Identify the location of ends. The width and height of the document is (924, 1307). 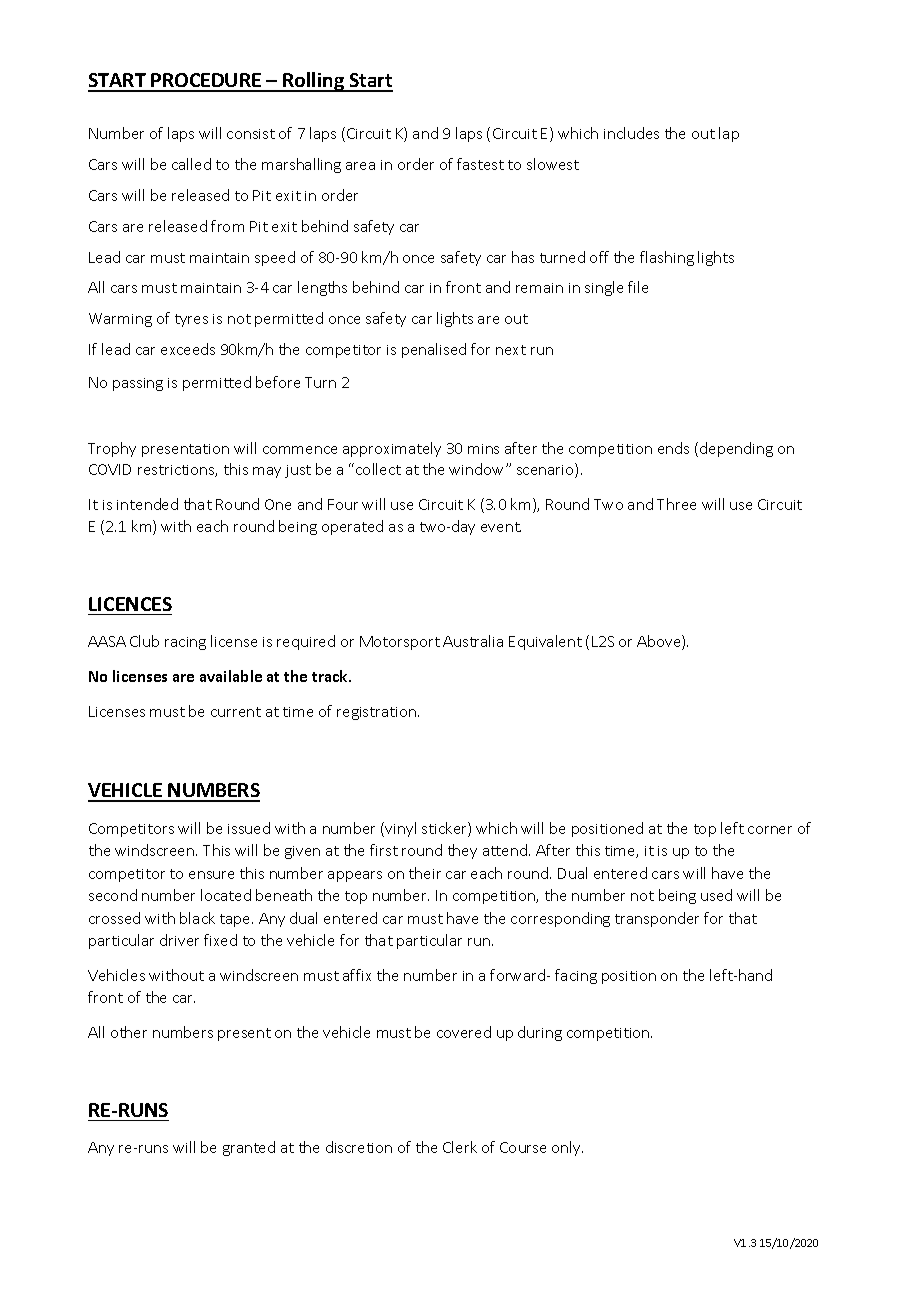
(673, 448).
